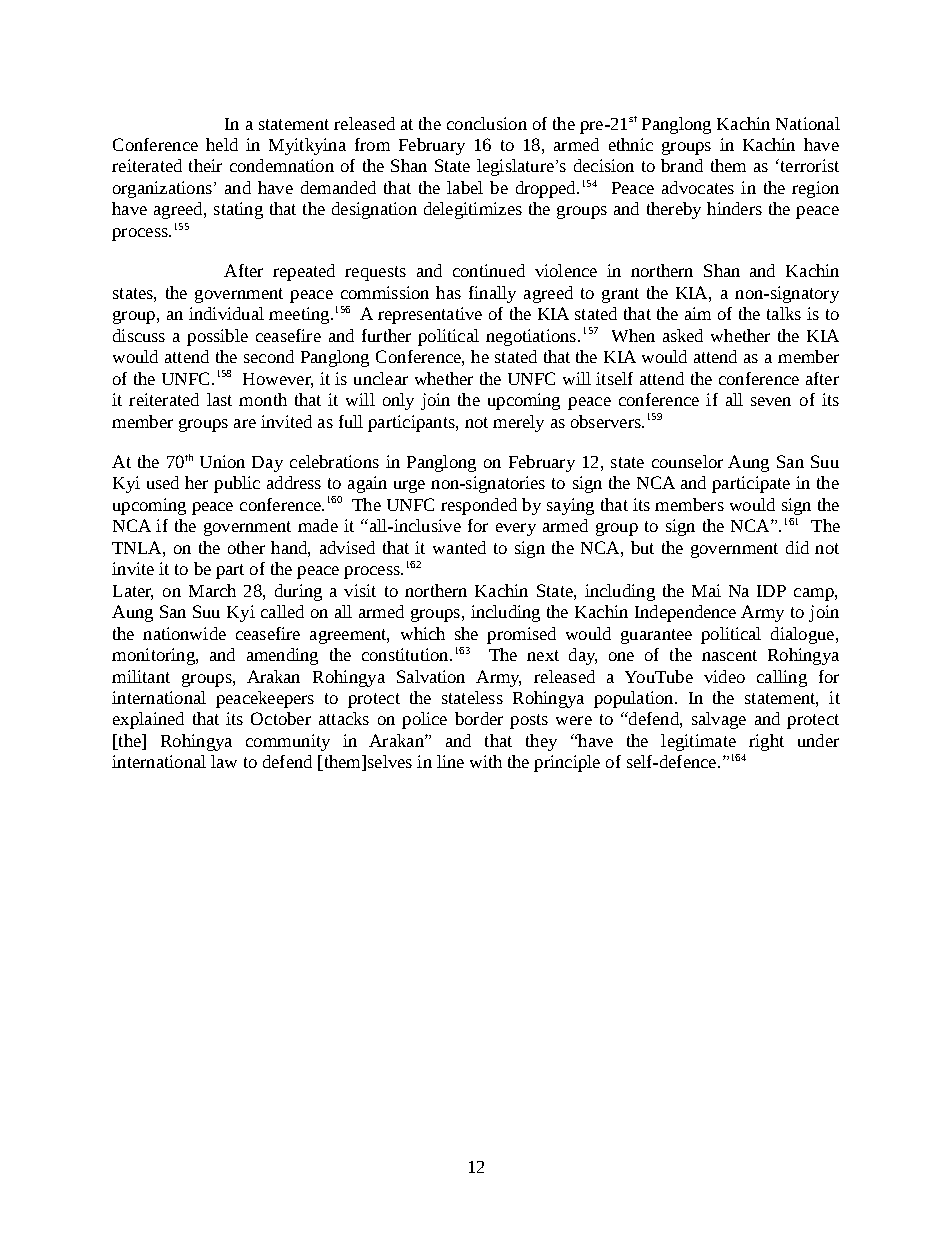 The height and width of the screenshot is (1233, 952). I want to click on merely, so click(518, 423).
